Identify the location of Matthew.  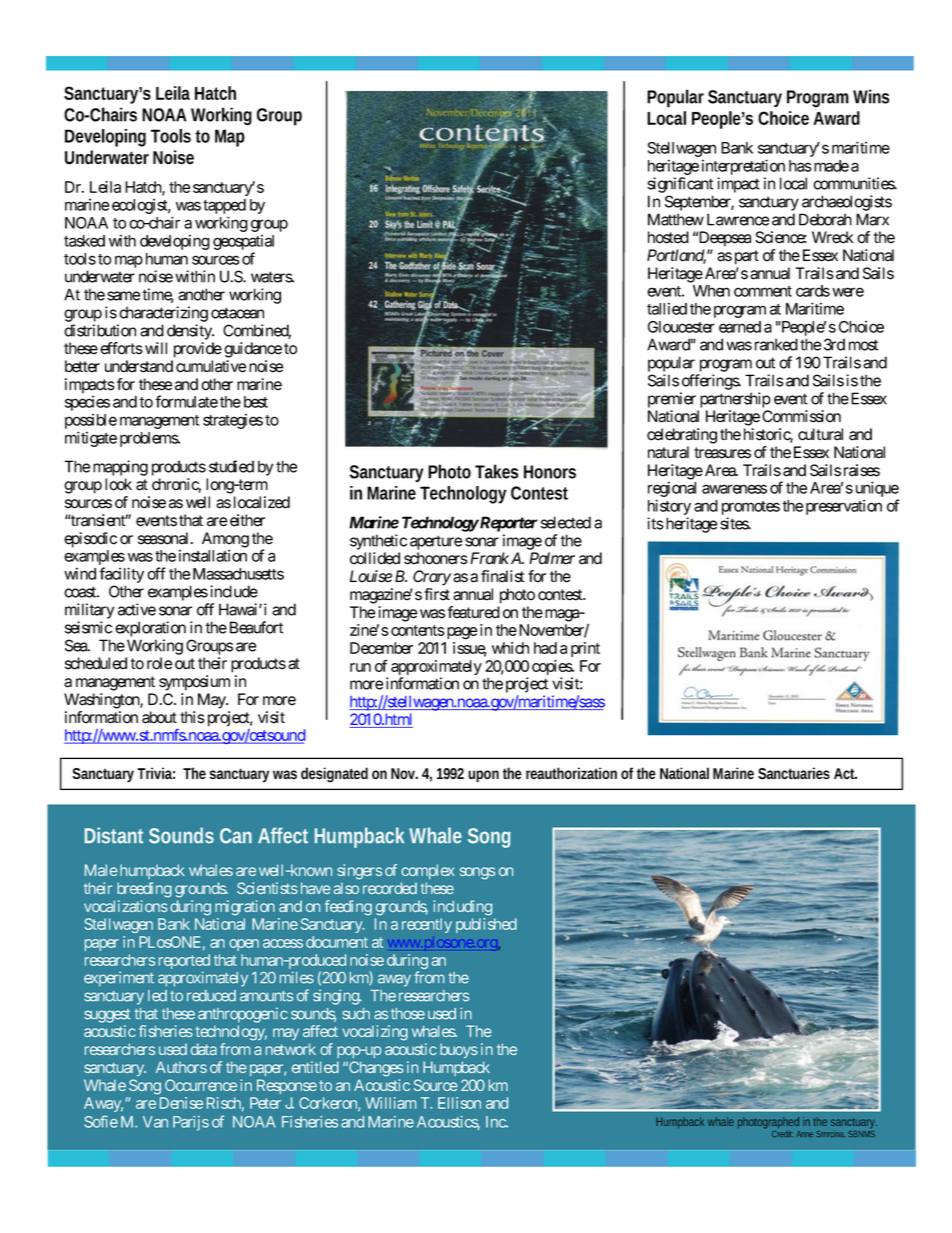
(676, 219).
